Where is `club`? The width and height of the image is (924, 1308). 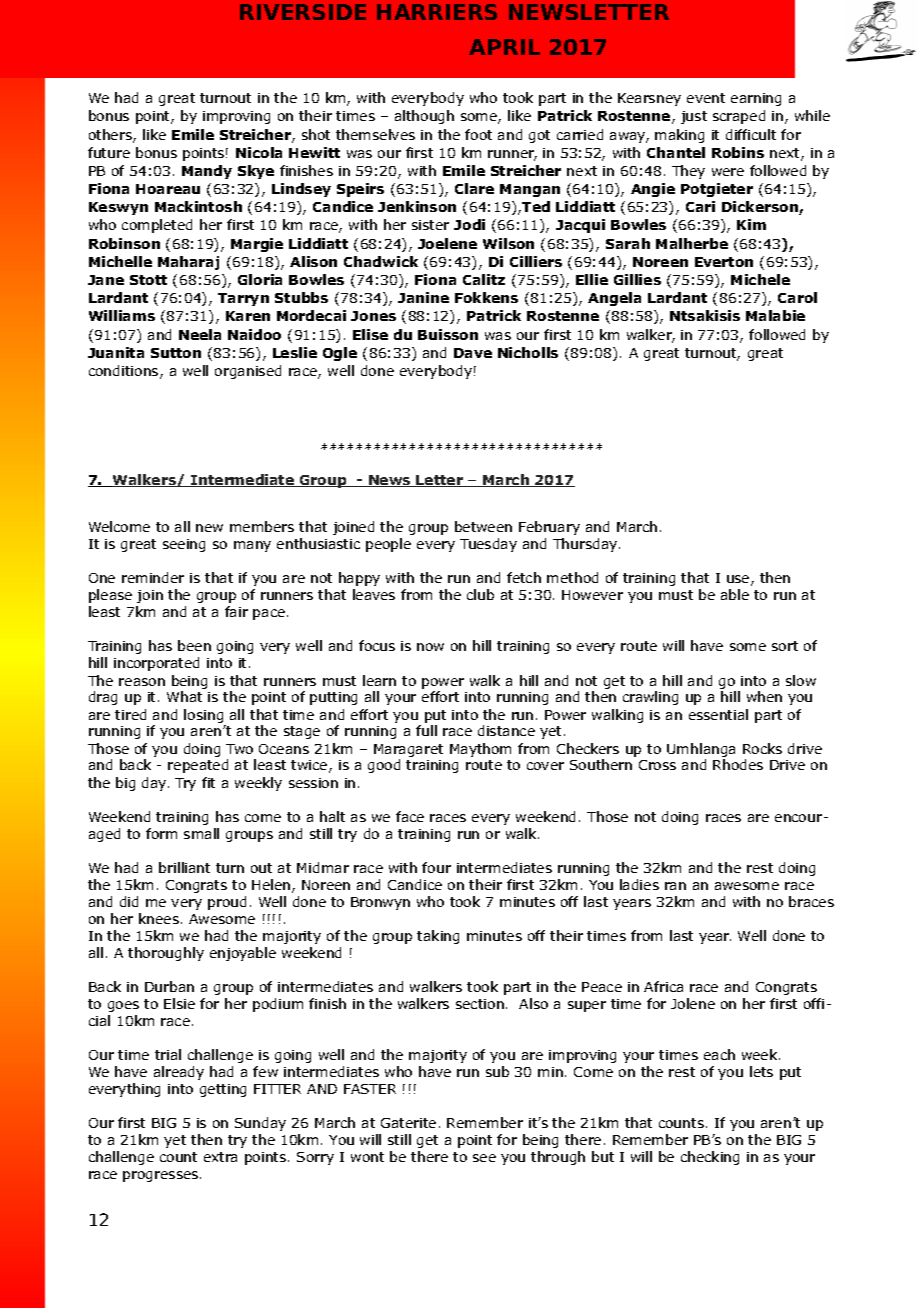 club is located at coordinates (480, 594).
